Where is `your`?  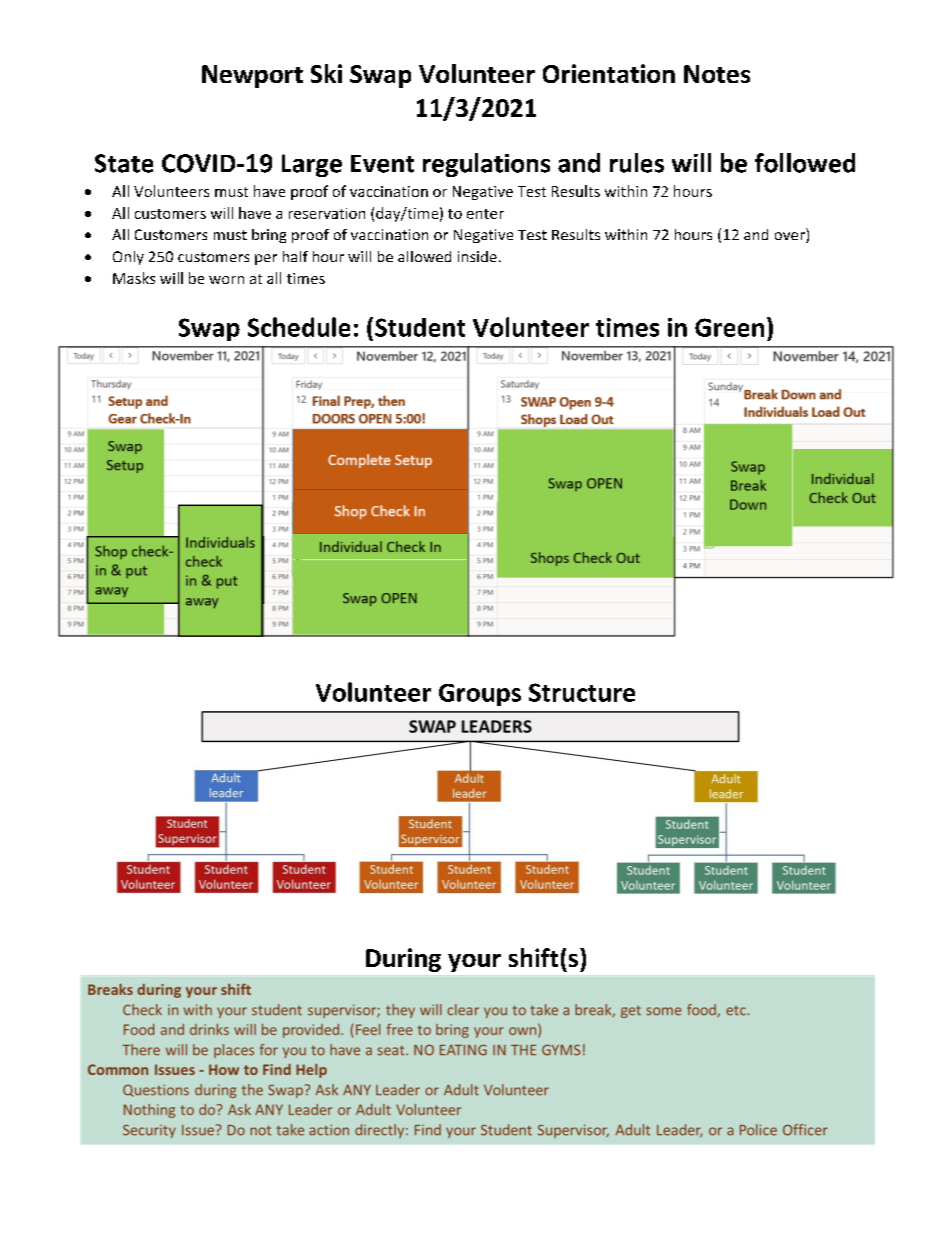 your is located at coordinates (474, 963).
